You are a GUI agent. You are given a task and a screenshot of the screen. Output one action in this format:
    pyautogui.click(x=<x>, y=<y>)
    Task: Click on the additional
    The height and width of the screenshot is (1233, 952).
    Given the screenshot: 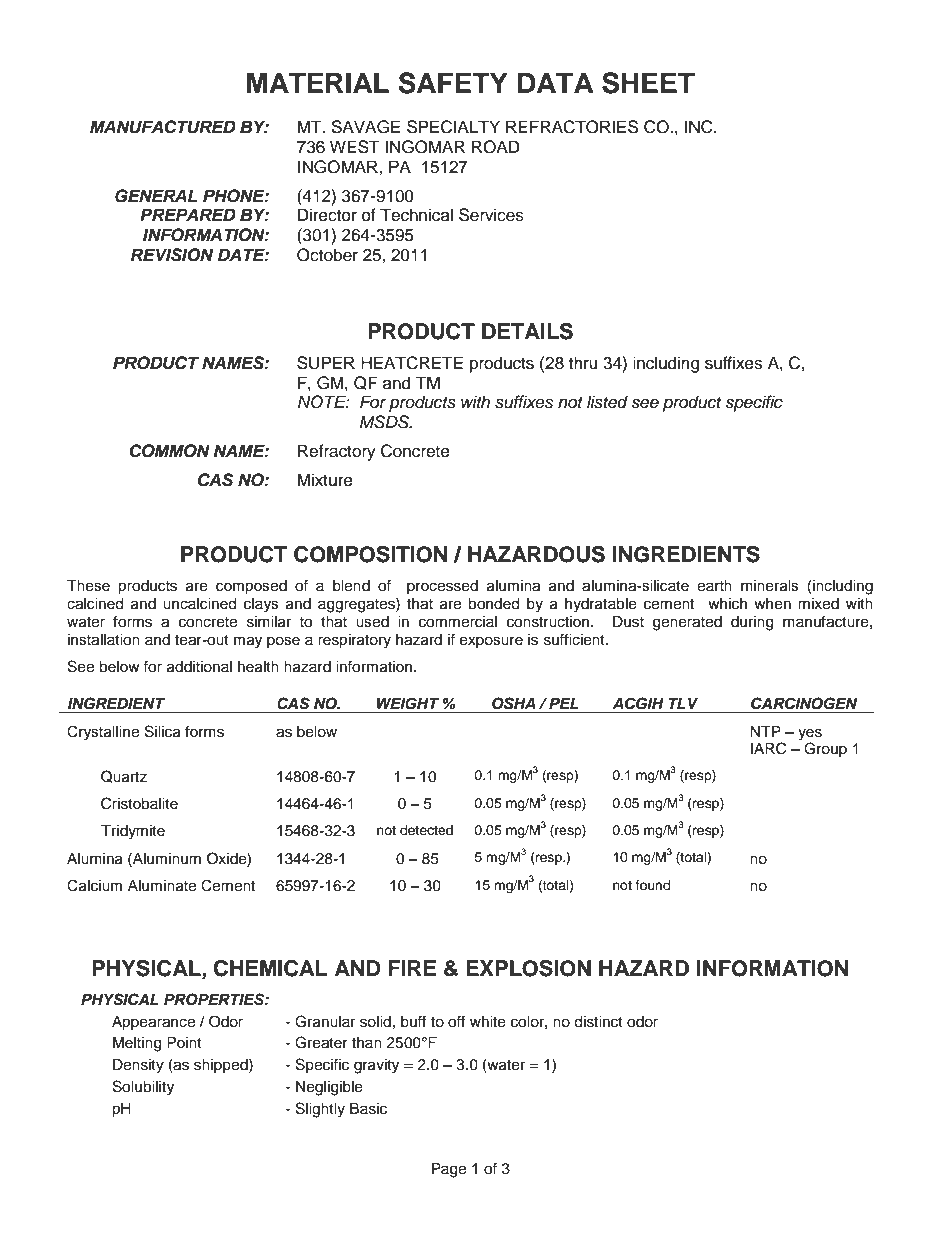 What is the action you would take?
    pyautogui.click(x=199, y=667)
